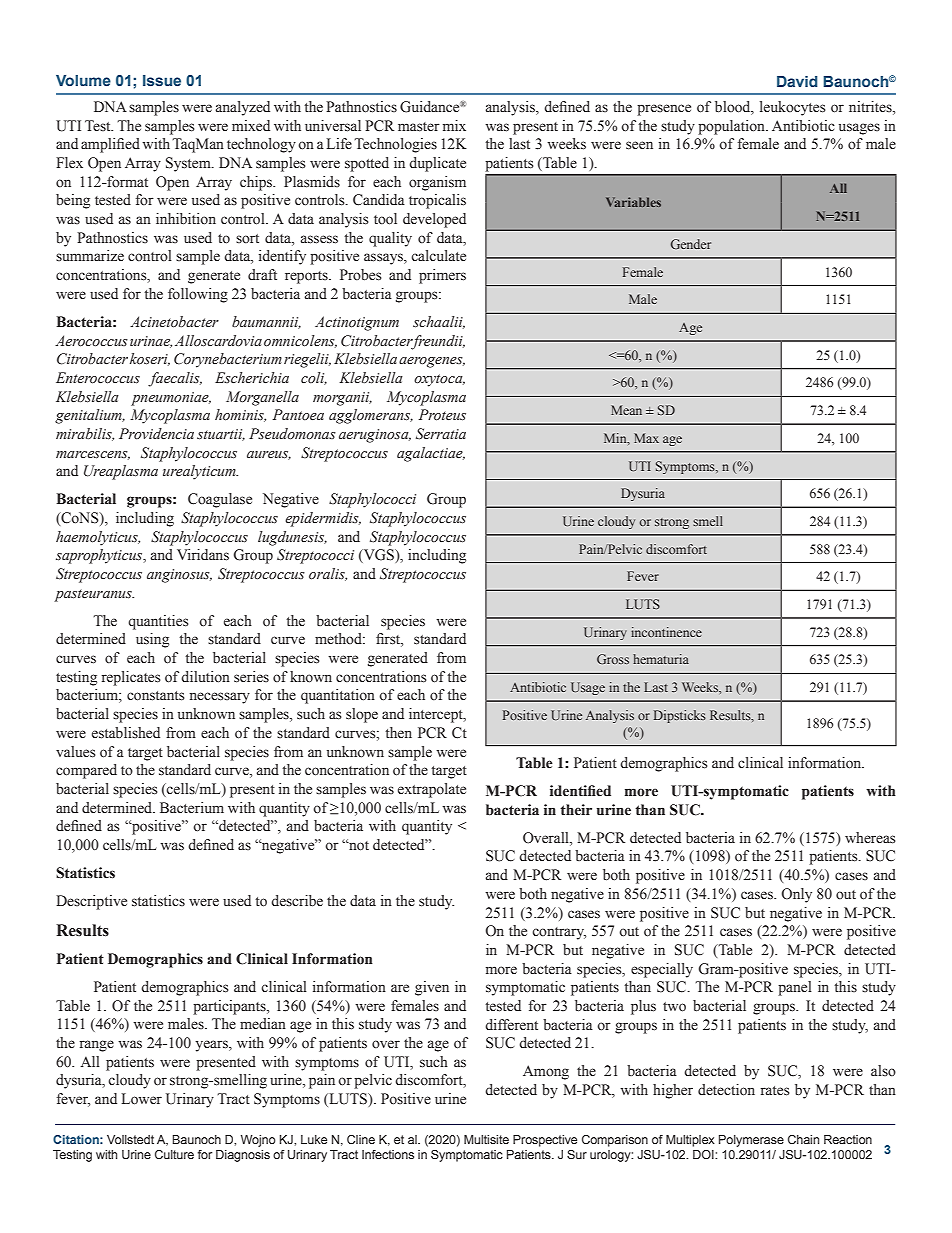  I want to click on Chain, so click(803, 1139).
